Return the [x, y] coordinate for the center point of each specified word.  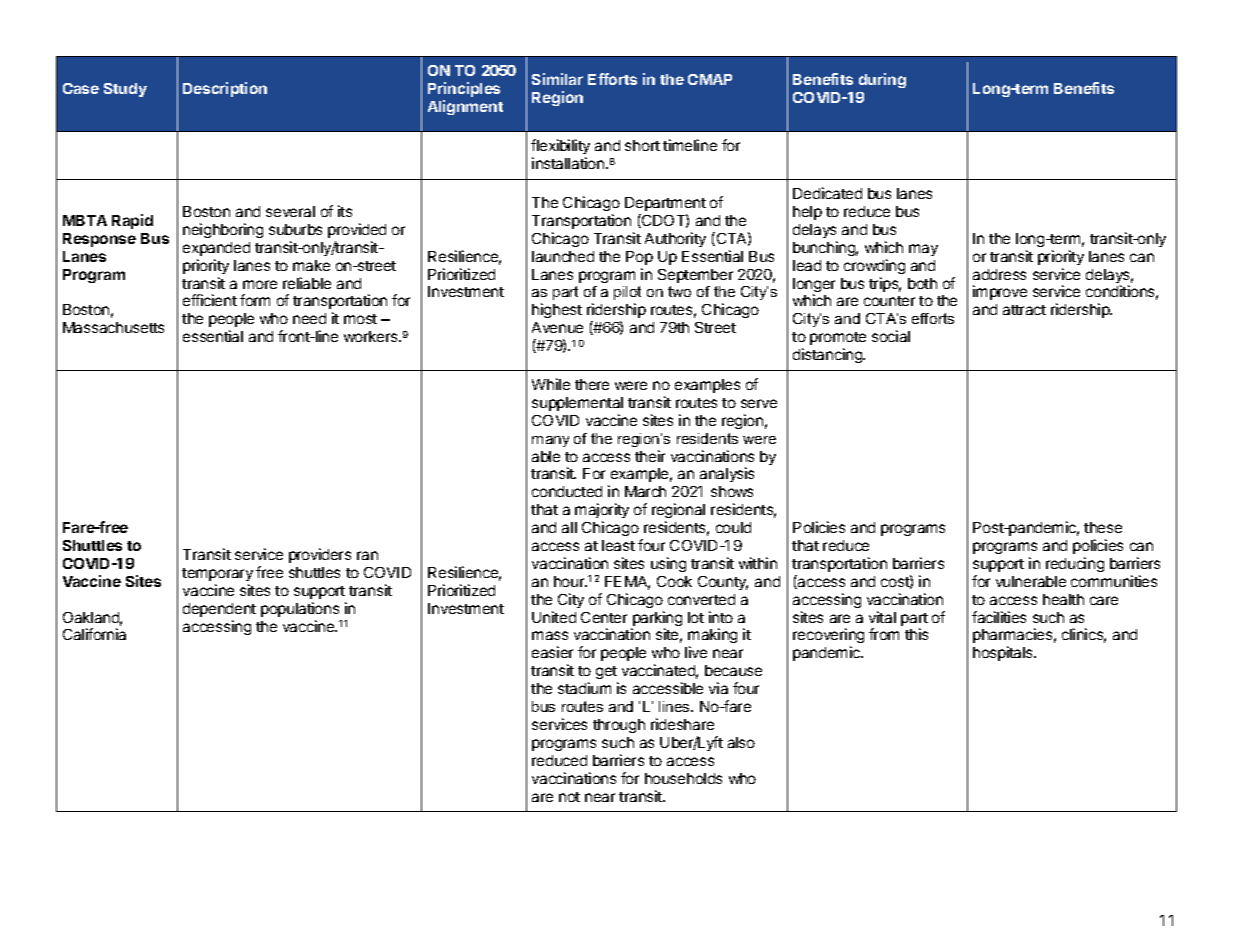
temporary [217, 574]
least [618, 545]
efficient [210, 300]
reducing [1075, 564]
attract [1024, 310]
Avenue [557, 327]
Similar [557, 79]
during [882, 80]
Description [225, 89]
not [569, 797]
